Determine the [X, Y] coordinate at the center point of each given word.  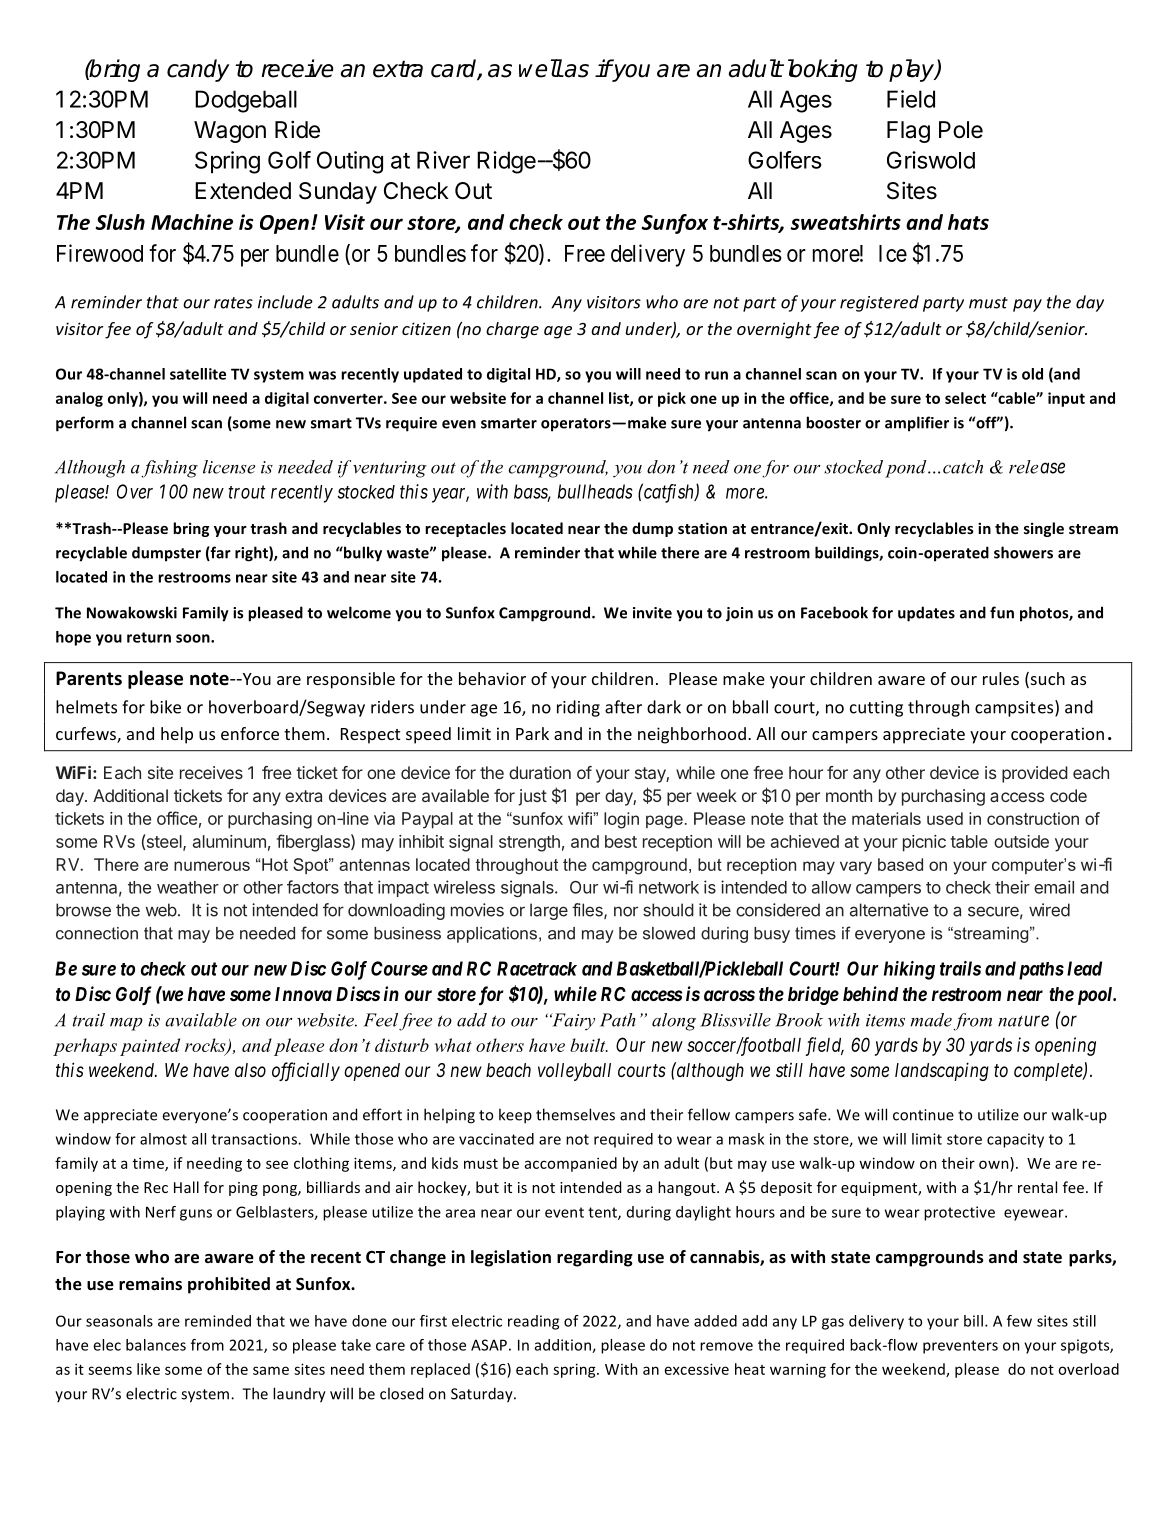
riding [578, 708]
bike [165, 707]
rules [1001, 678]
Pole [961, 130]
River [443, 160]
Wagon [230, 132]
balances [156, 1345]
